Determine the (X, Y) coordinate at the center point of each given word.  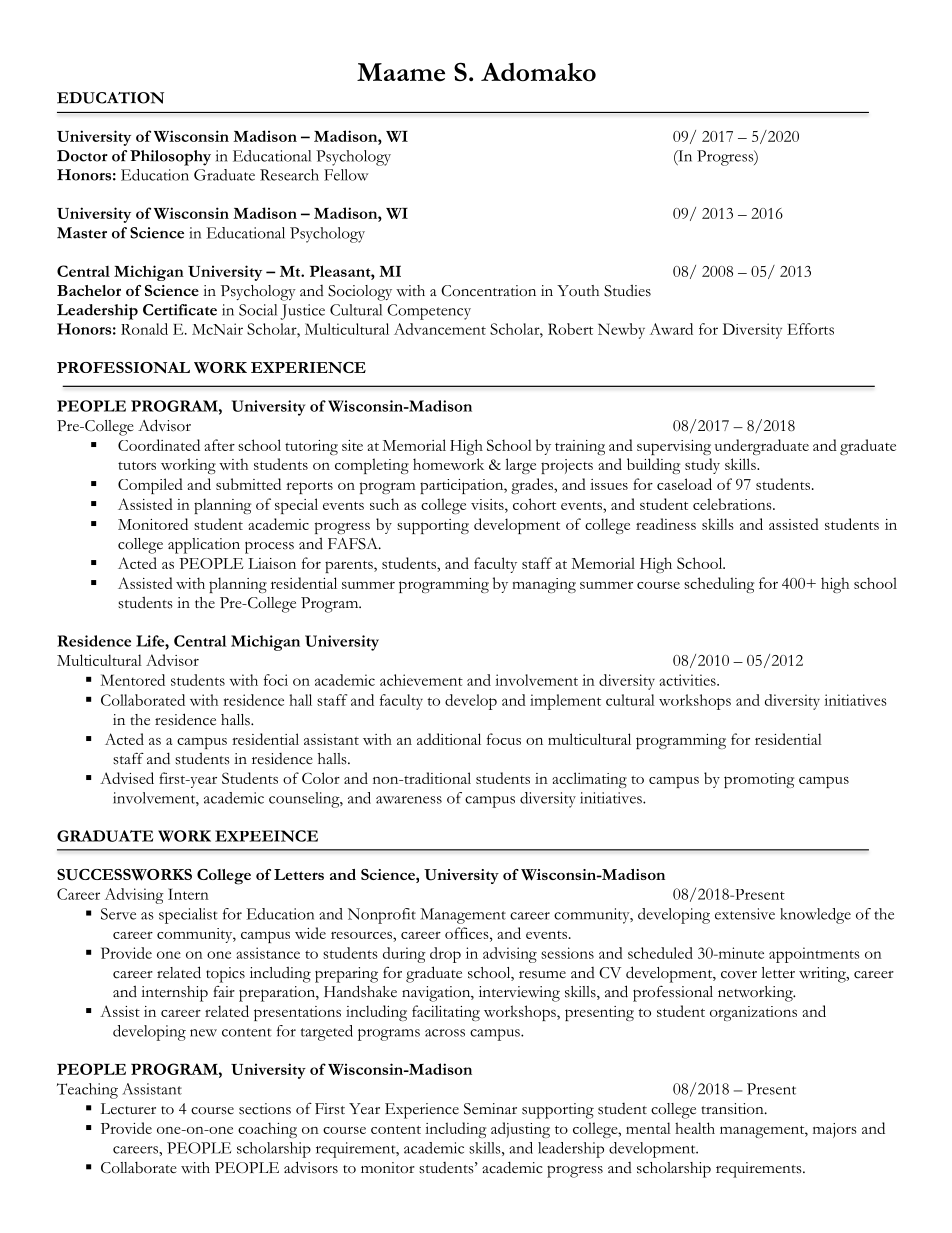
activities (689, 680)
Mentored (132, 680)
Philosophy (170, 158)
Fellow (346, 175)
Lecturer (128, 1109)
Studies (627, 290)
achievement (421, 680)
